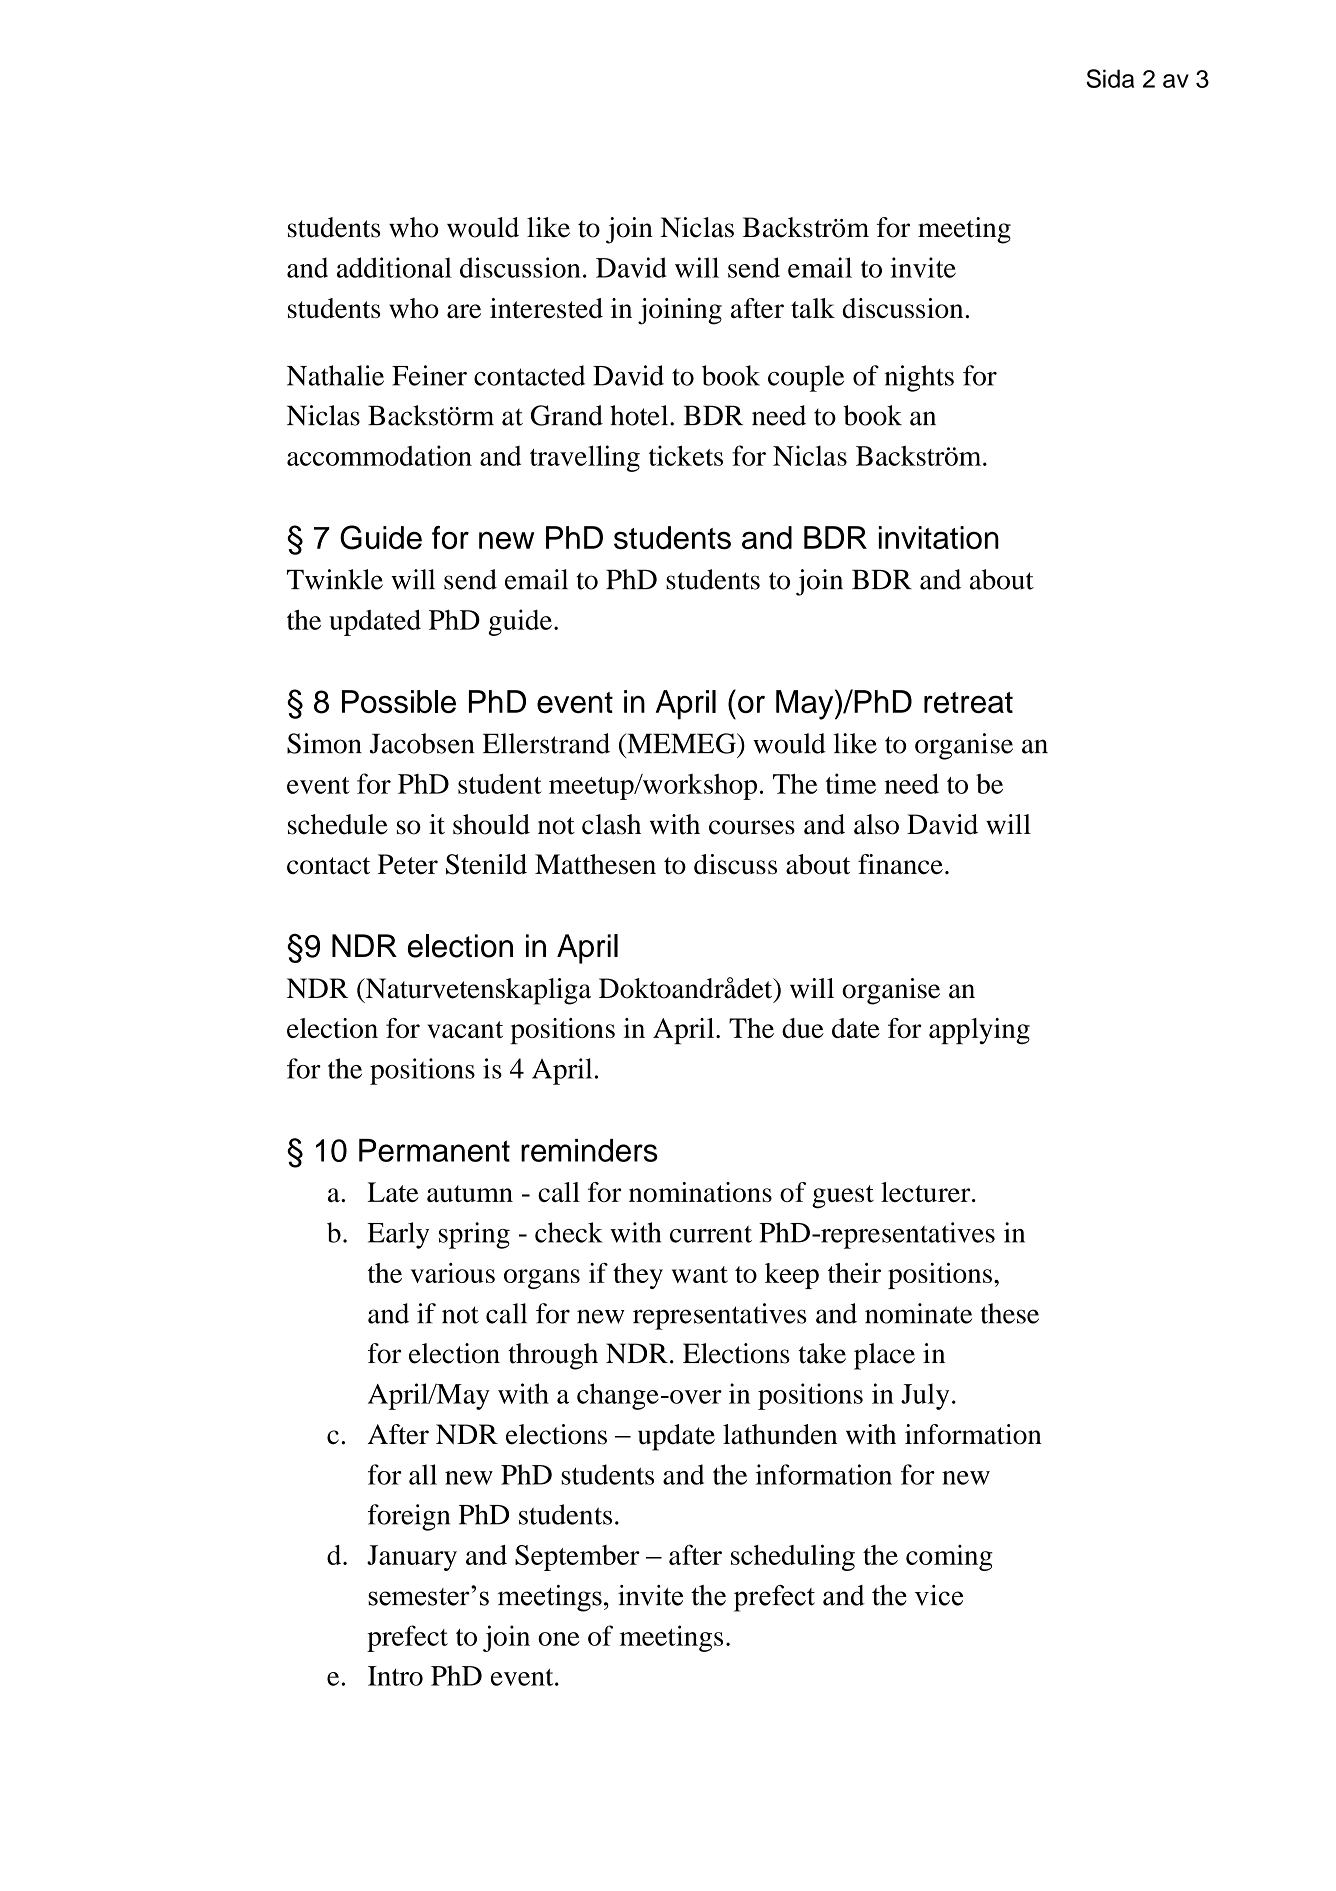  Describe the element at coordinates (979, 1031) in the image. I see `applying` at that location.
